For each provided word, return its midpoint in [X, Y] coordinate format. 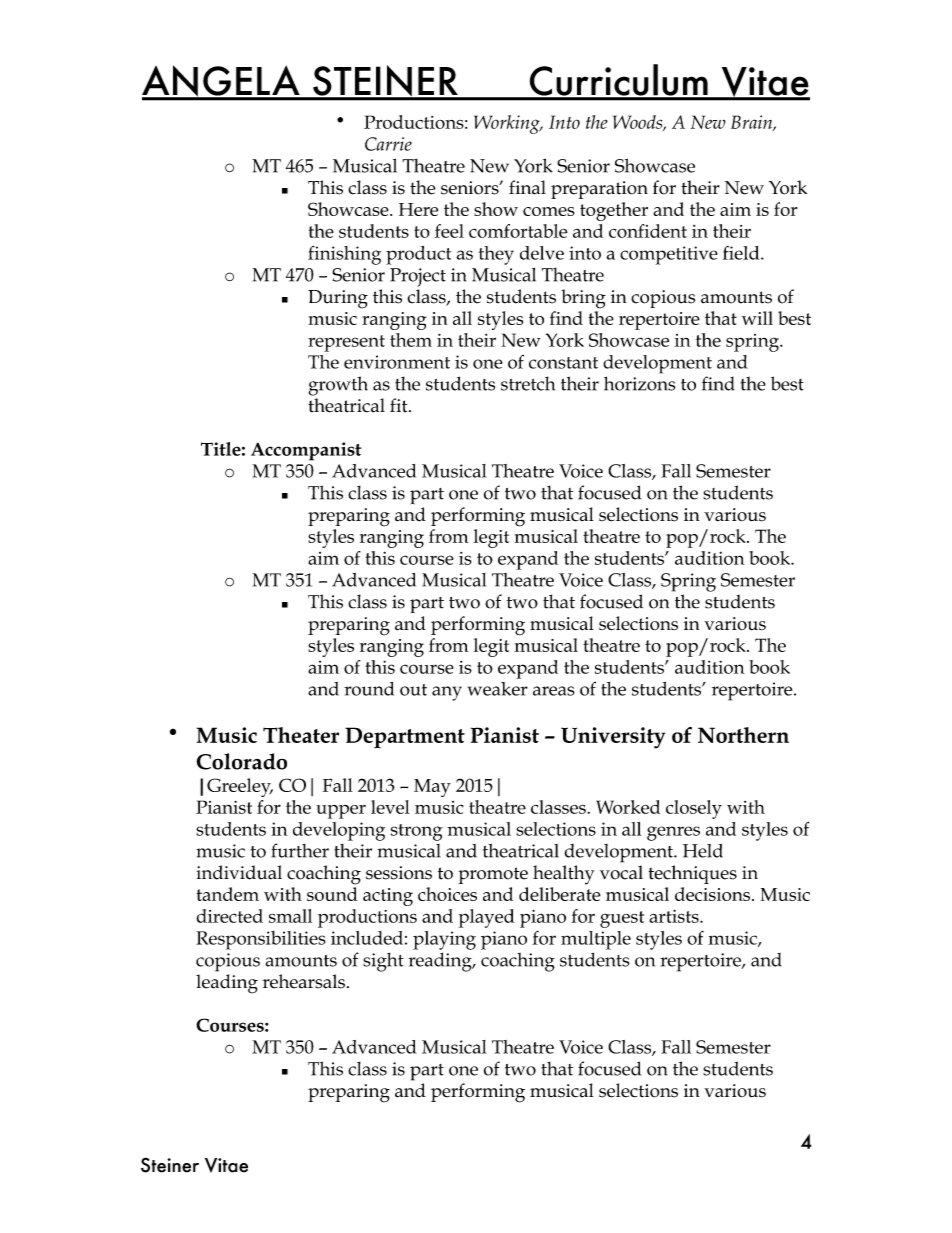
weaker [498, 689]
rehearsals [304, 981]
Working [508, 124]
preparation [599, 190]
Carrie [388, 144]
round [369, 689]
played [487, 918]
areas [554, 691]
